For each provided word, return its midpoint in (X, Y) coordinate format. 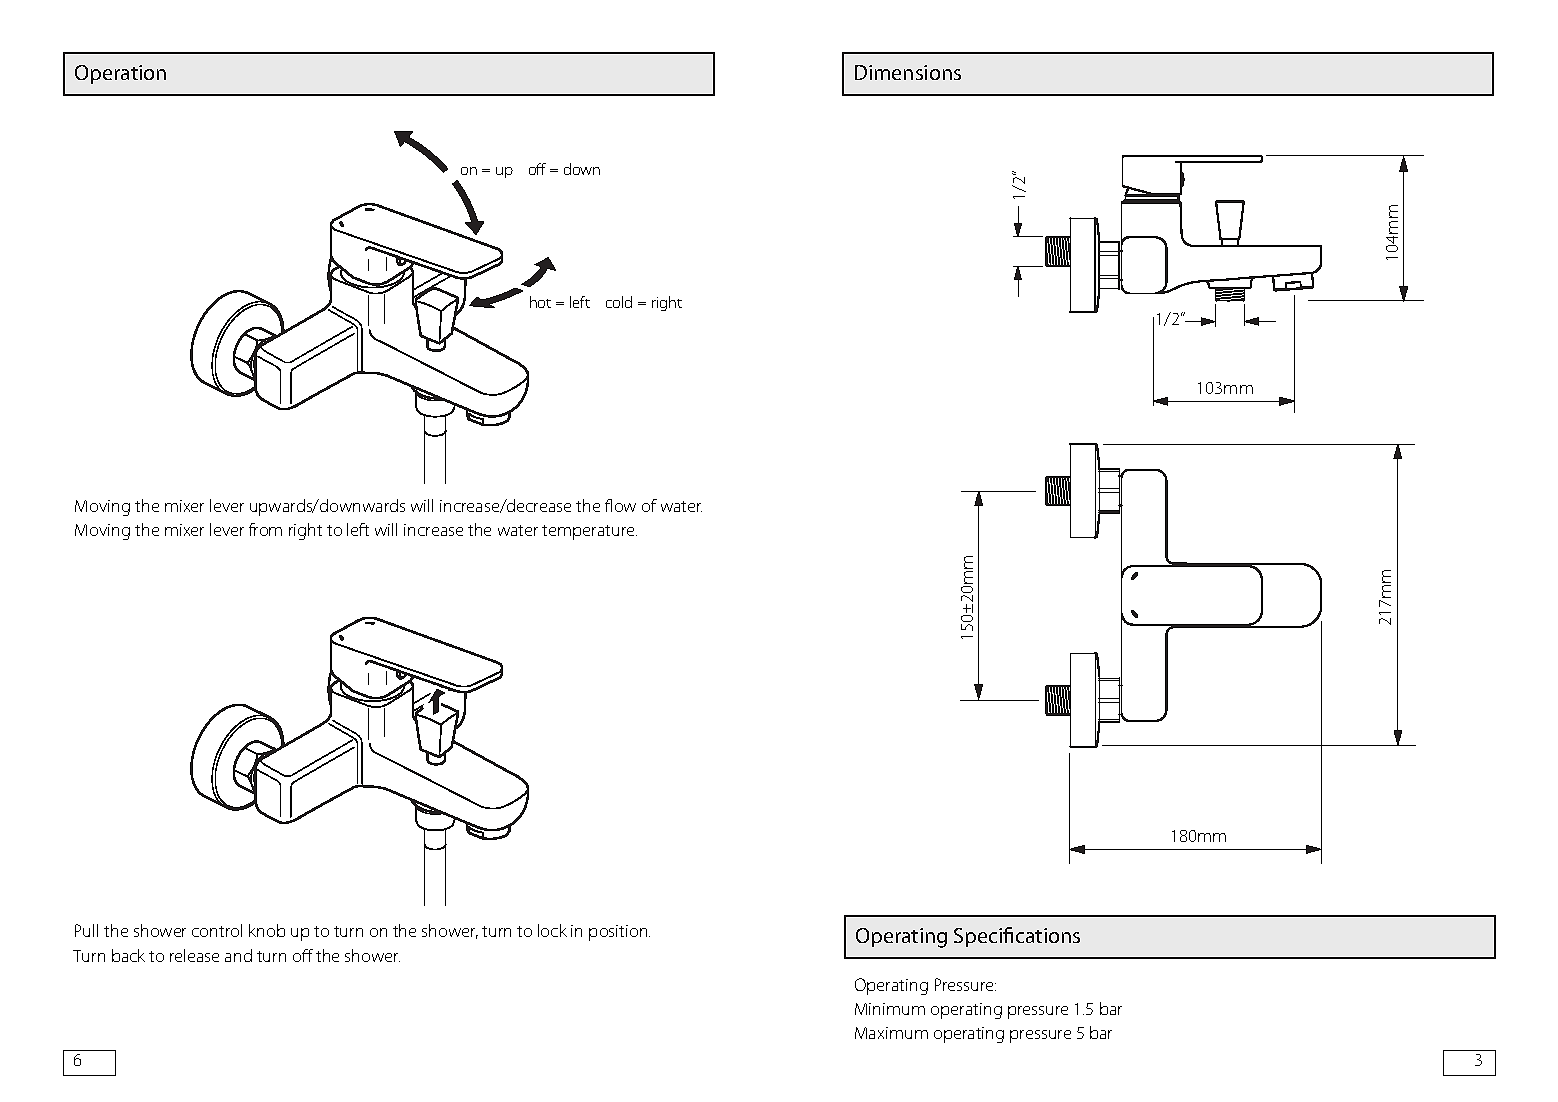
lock (552, 930)
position (619, 933)
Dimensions (908, 72)
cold (619, 302)
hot (540, 302)
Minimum (890, 1009)
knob (267, 930)
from (265, 529)
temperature (589, 532)
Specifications (1017, 937)
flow (620, 505)
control (217, 930)
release (194, 955)
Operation (120, 74)
